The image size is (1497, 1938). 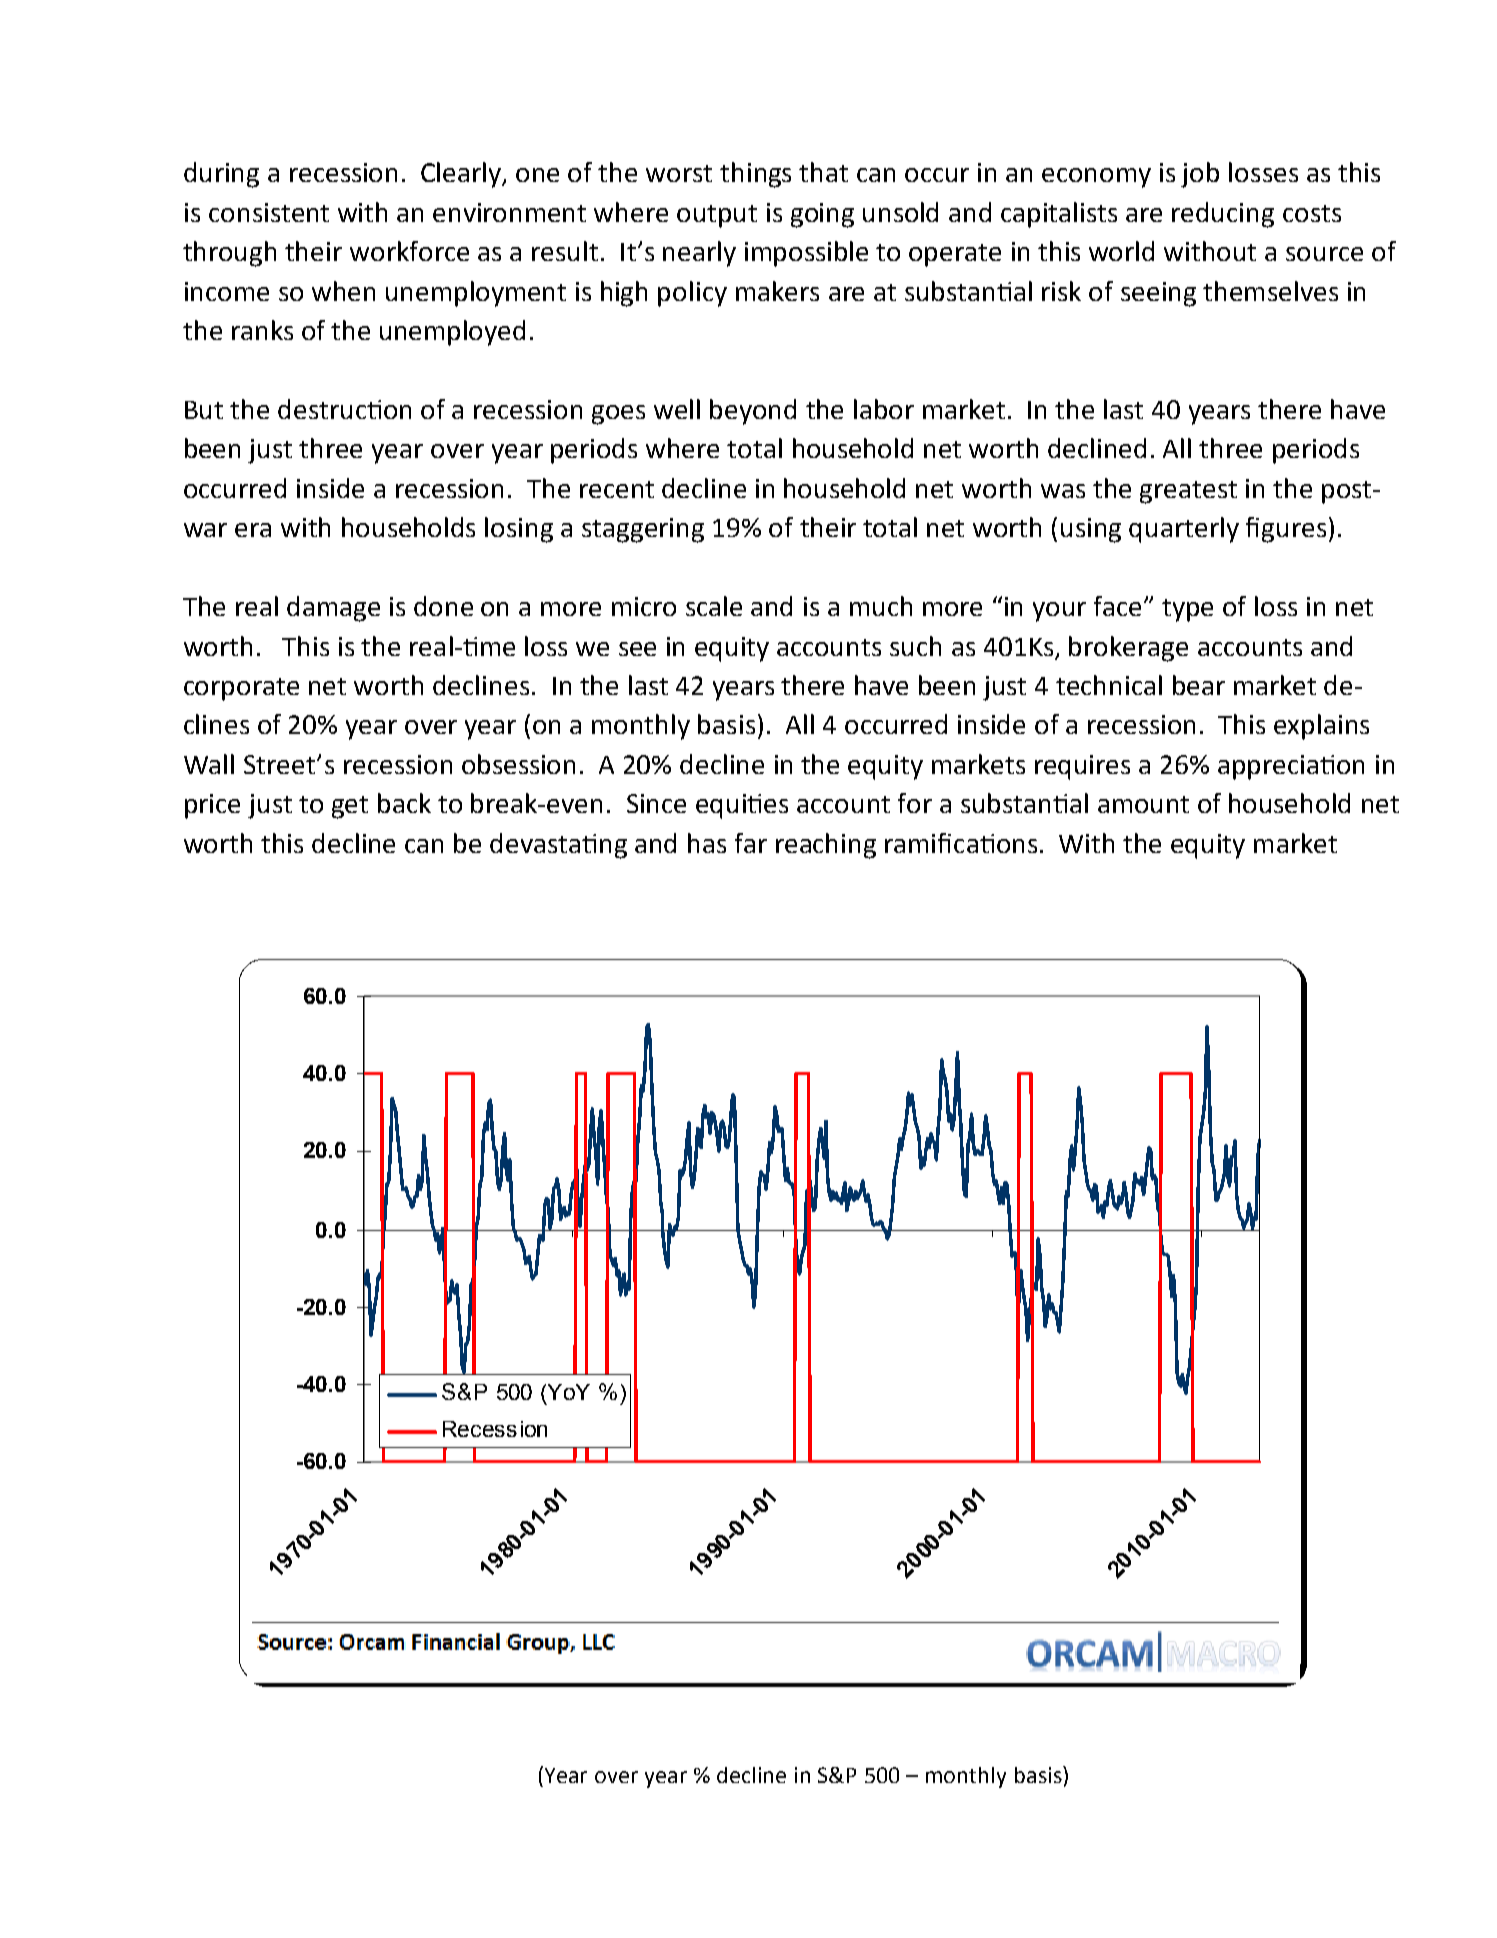 I want to click on things, so click(x=755, y=175).
